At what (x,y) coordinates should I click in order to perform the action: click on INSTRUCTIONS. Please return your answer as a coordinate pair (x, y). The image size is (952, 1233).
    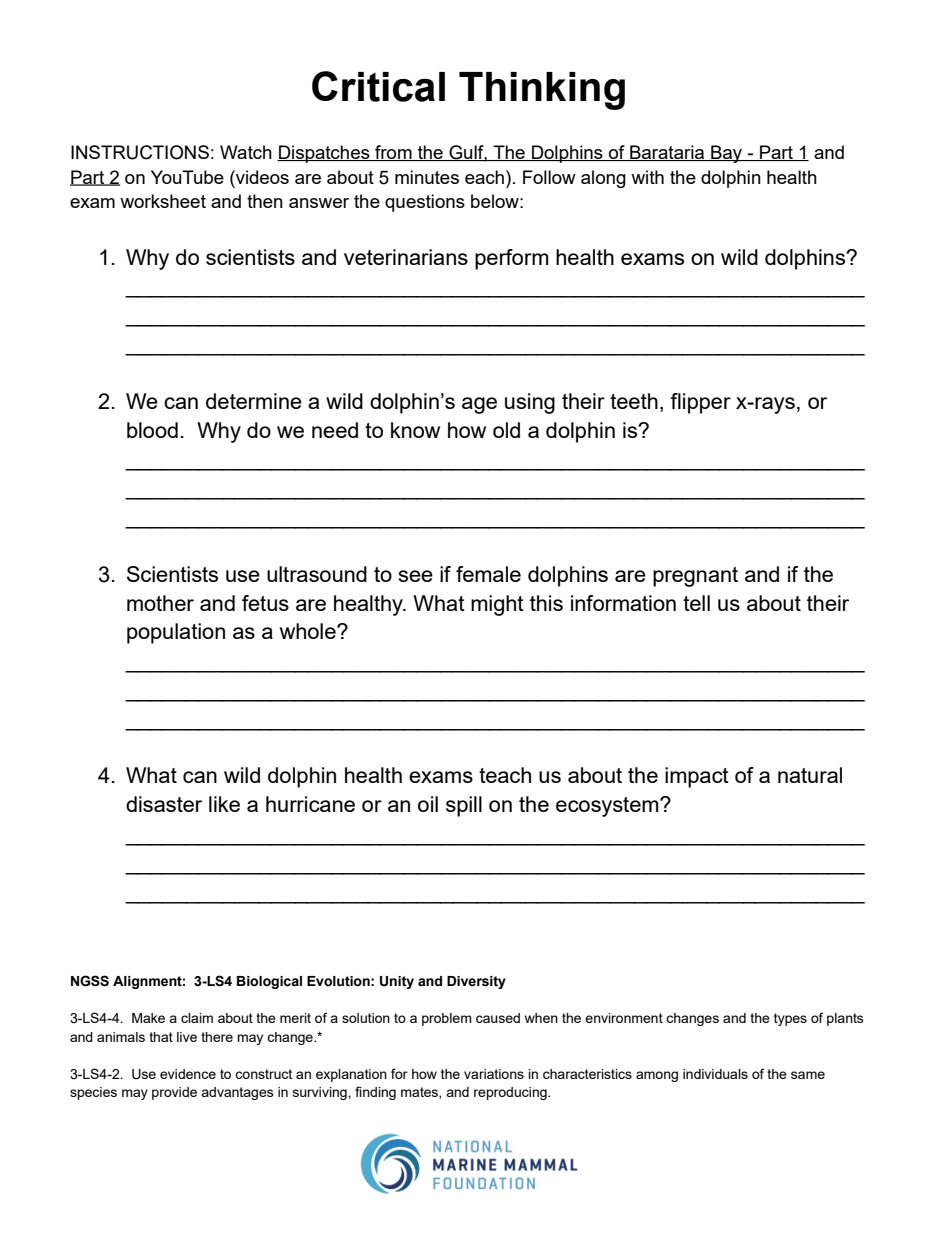
    Looking at the image, I should click on (140, 152).
